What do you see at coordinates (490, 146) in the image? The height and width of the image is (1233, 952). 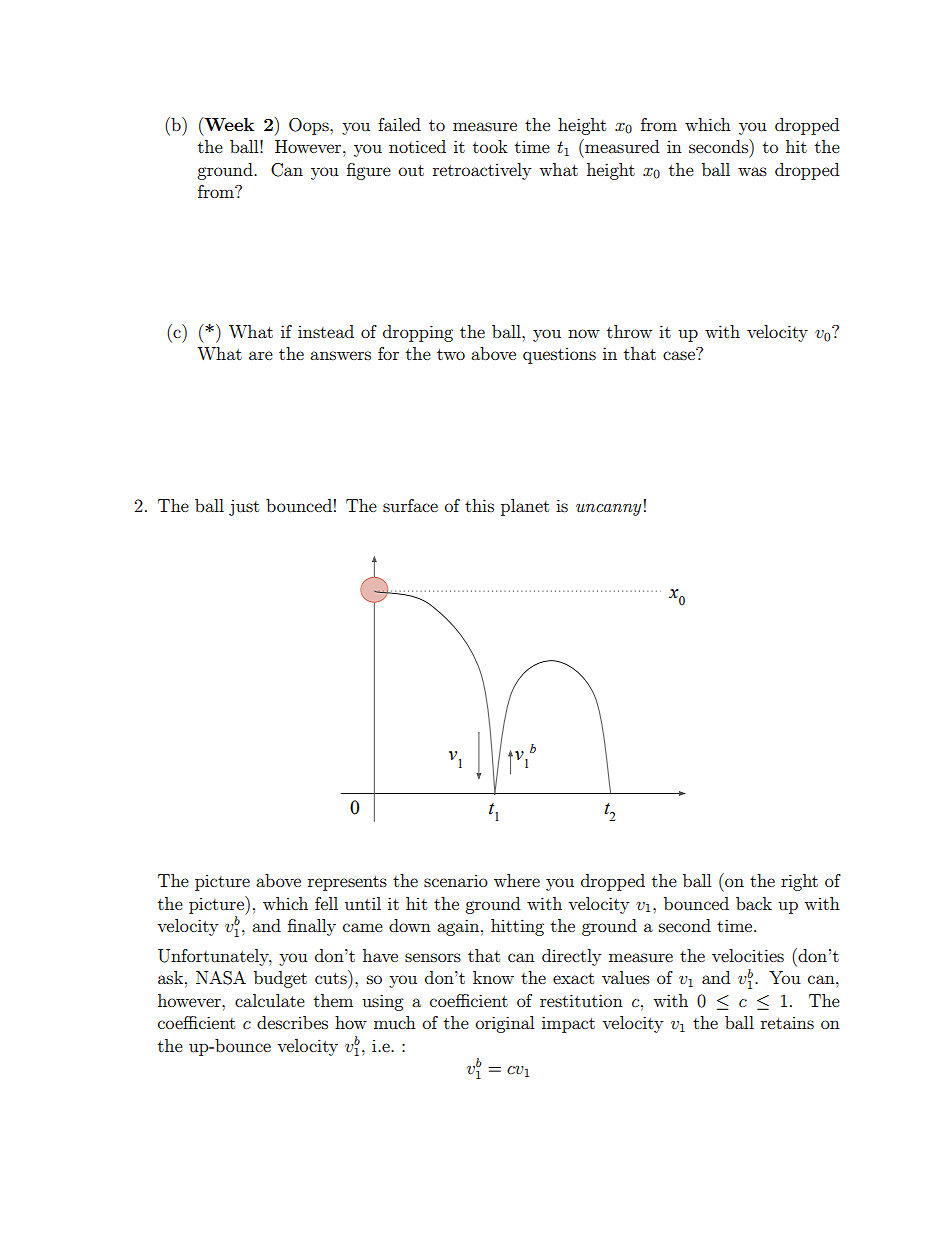 I see `took` at bounding box center [490, 146].
